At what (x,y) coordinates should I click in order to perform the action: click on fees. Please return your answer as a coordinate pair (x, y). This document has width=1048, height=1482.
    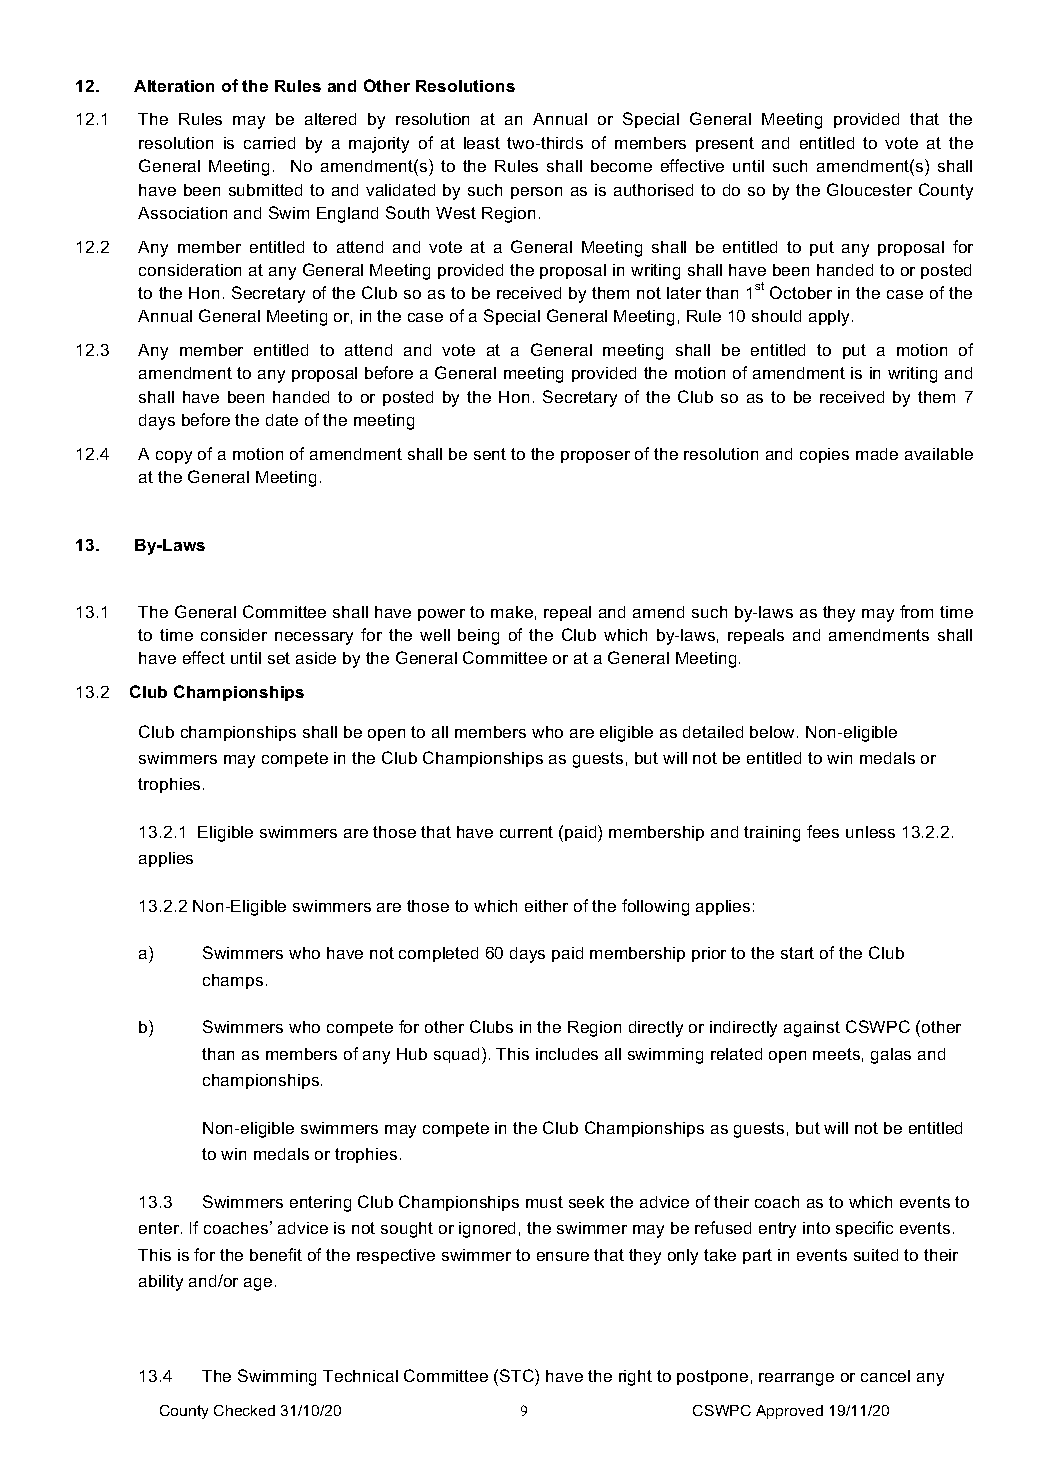
    Looking at the image, I should click on (823, 831).
